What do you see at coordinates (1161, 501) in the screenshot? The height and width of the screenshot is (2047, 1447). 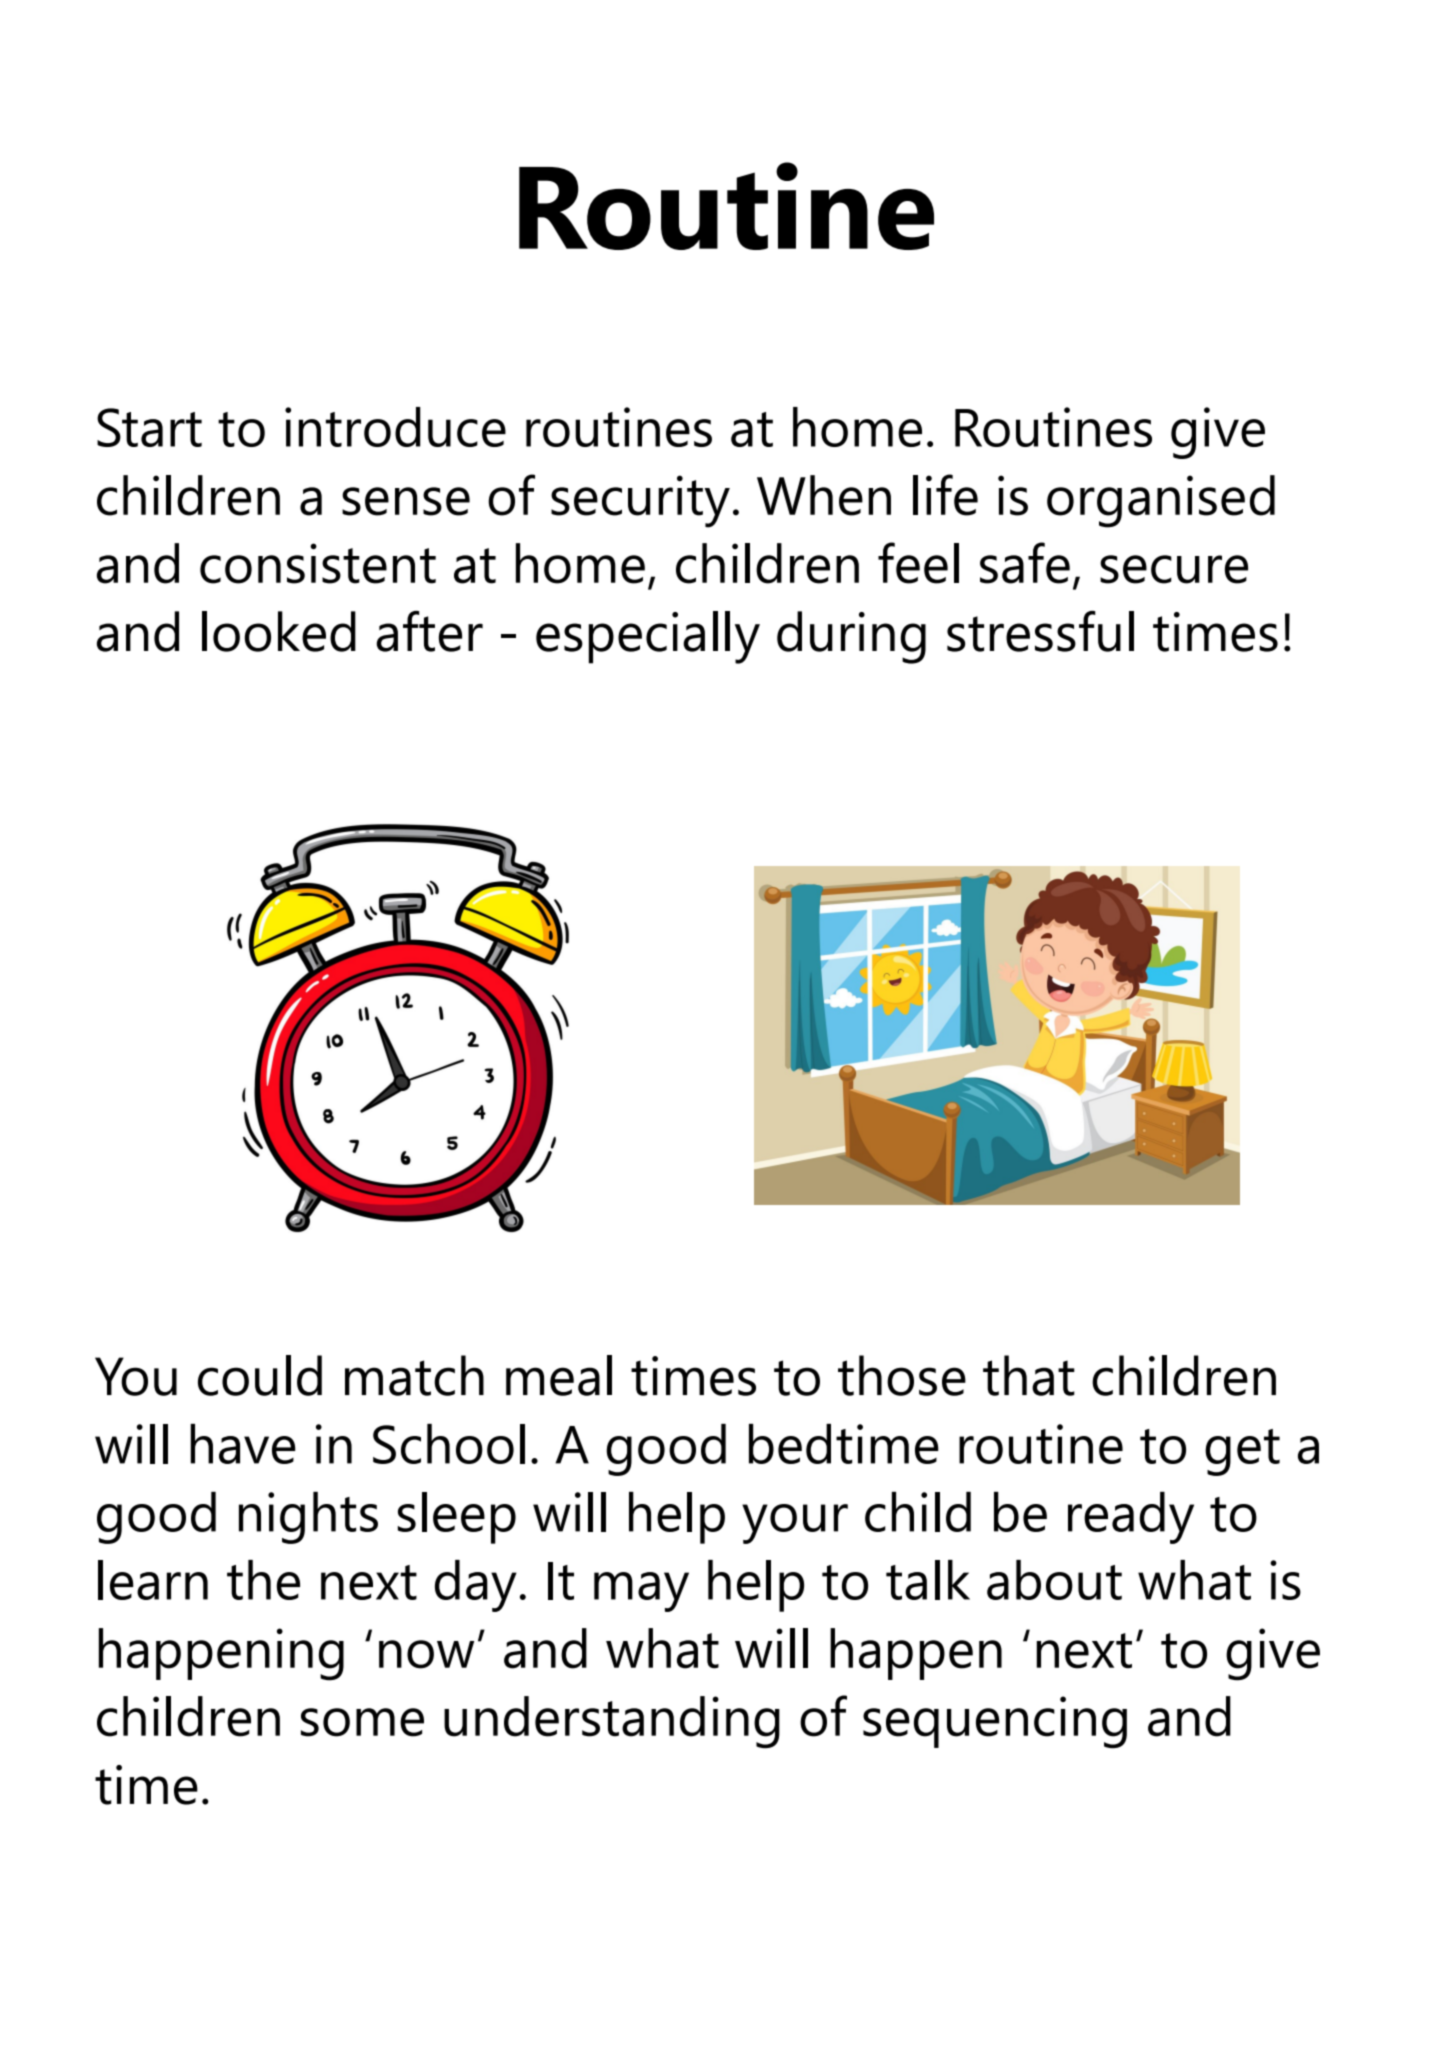 I see `organised` at bounding box center [1161, 501].
